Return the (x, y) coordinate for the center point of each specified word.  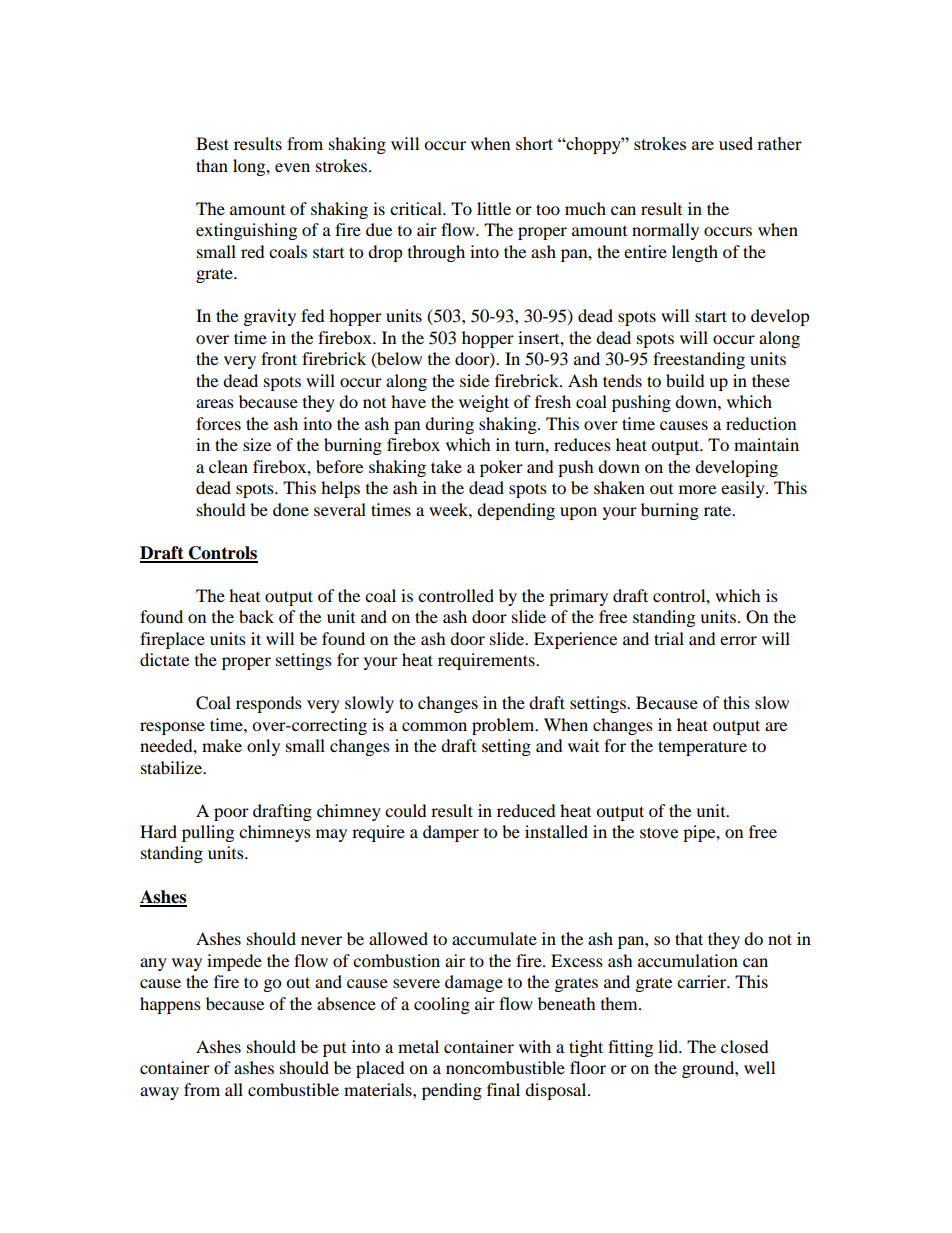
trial (669, 638)
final (503, 1089)
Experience (575, 640)
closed (745, 1046)
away (159, 1093)
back (256, 616)
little (494, 208)
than (212, 165)
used (736, 143)
